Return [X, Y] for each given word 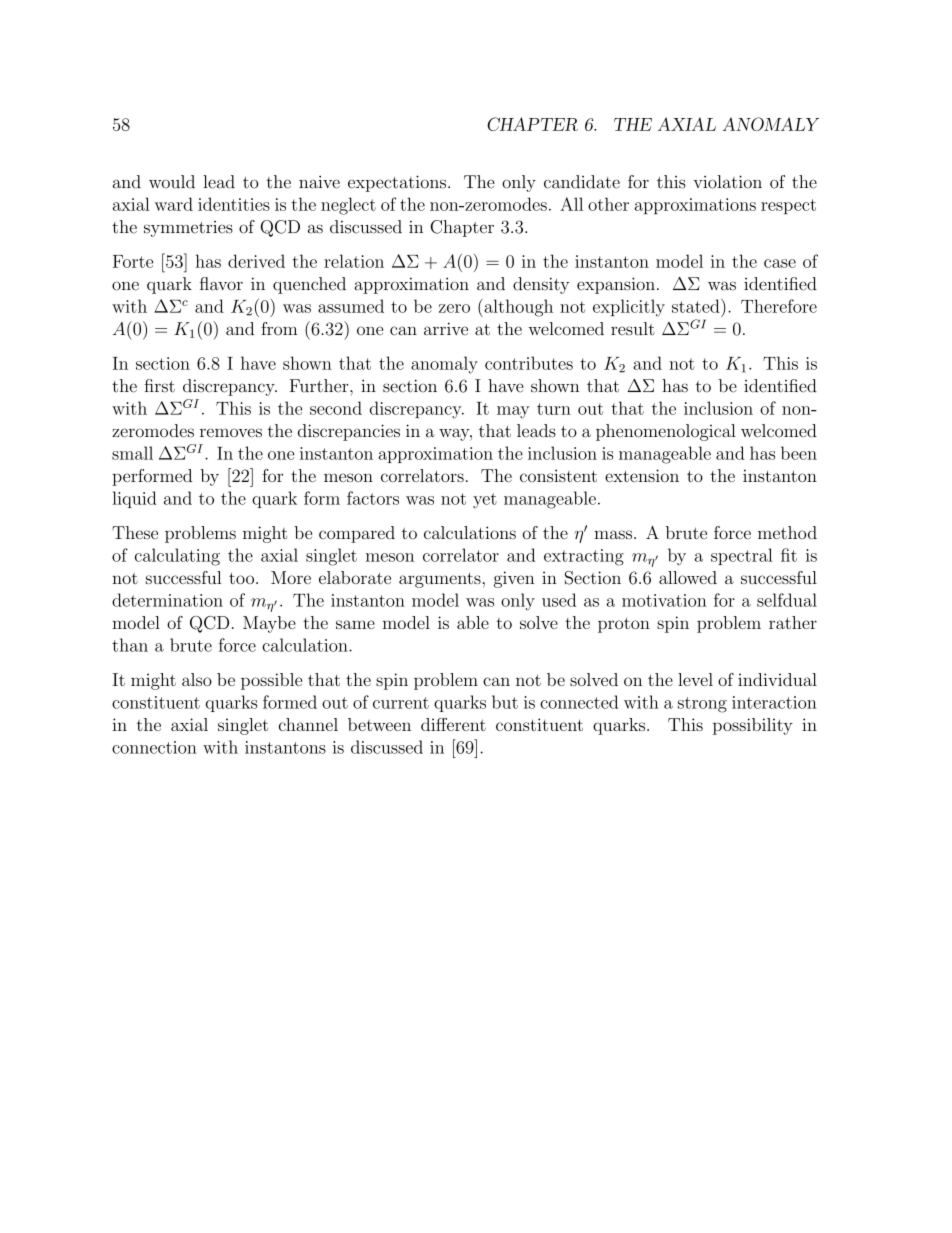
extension [642, 475]
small [132, 453]
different [453, 724]
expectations [397, 183]
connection [154, 747]
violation [727, 182]
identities [234, 204]
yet [485, 501]
